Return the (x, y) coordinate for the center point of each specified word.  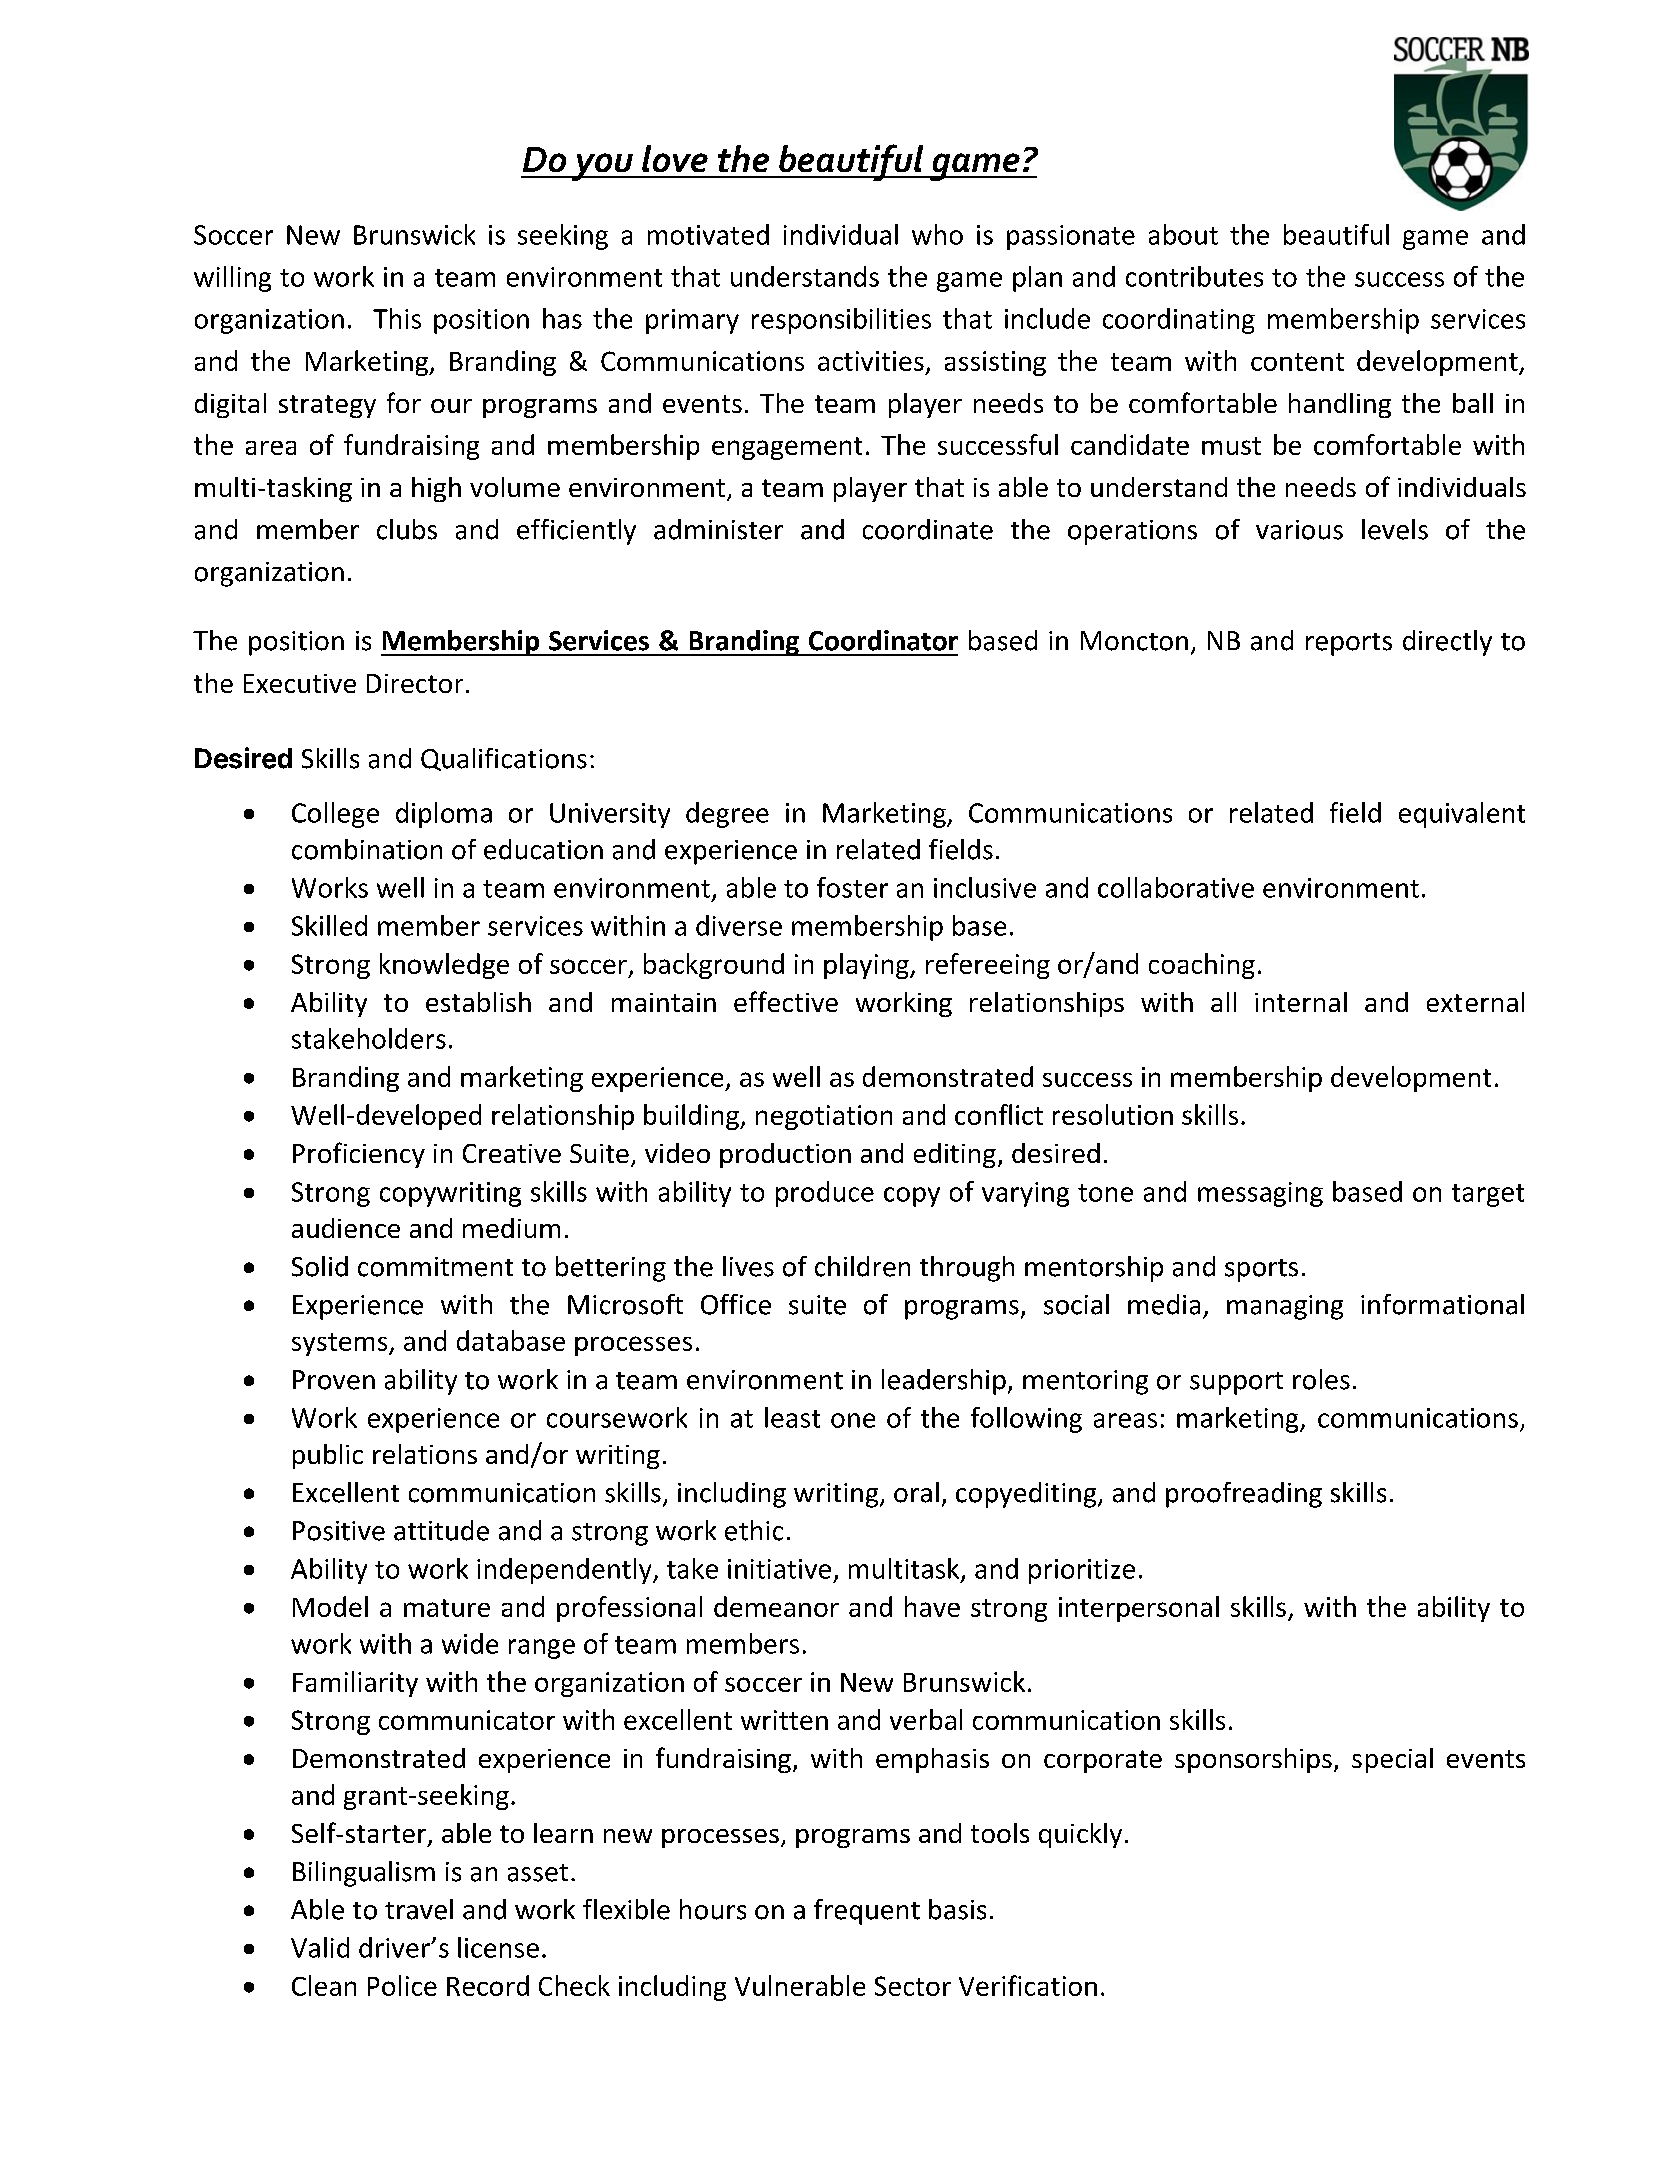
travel (419, 1909)
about (1183, 234)
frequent (867, 1912)
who (937, 234)
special (1392, 1760)
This (397, 318)
